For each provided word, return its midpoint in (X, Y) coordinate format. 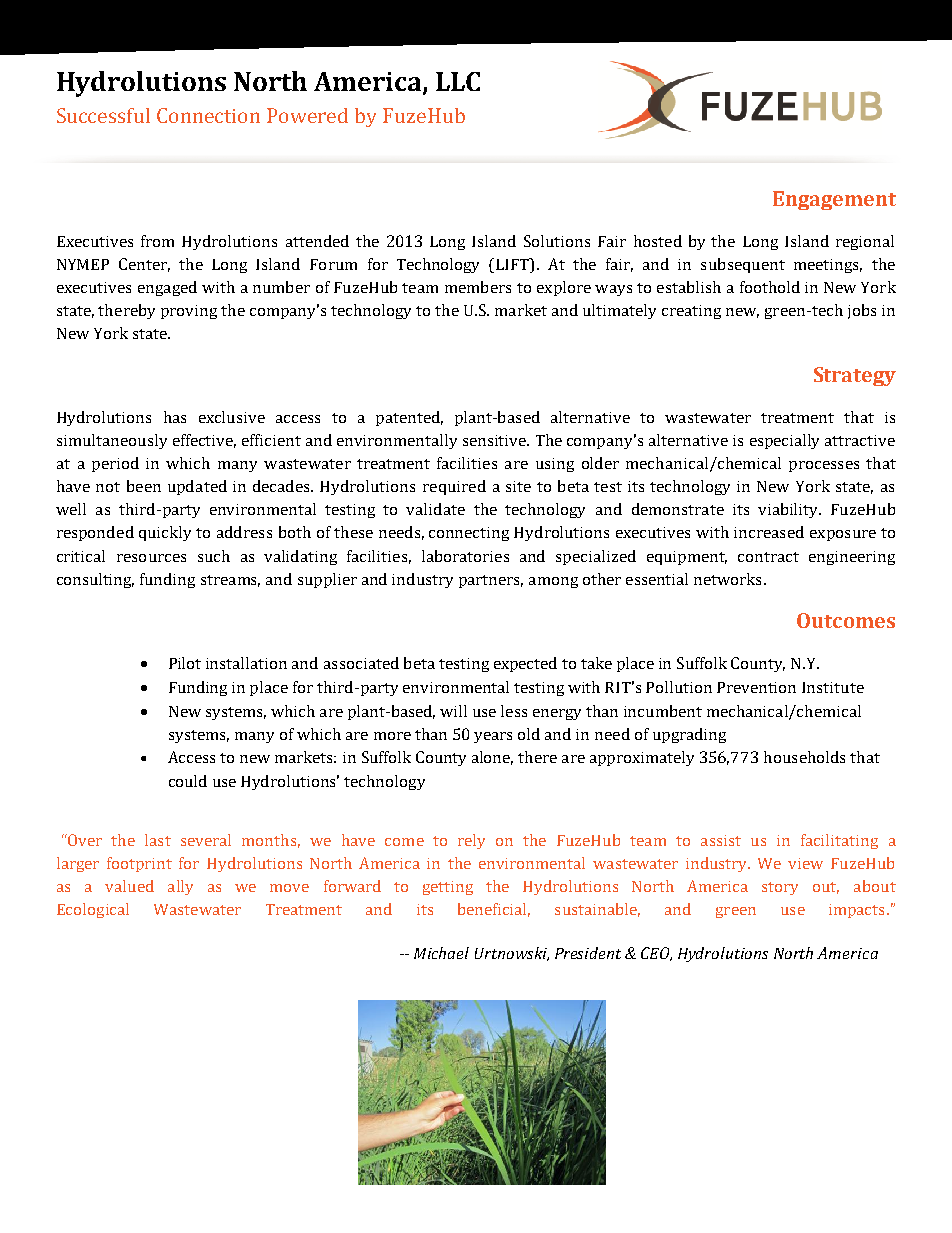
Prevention (756, 687)
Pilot (185, 663)
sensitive (496, 440)
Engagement (834, 200)
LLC (458, 81)
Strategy (855, 376)
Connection (208, 115)
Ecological (93, 910)
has (175, 417)
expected (525, 664)
